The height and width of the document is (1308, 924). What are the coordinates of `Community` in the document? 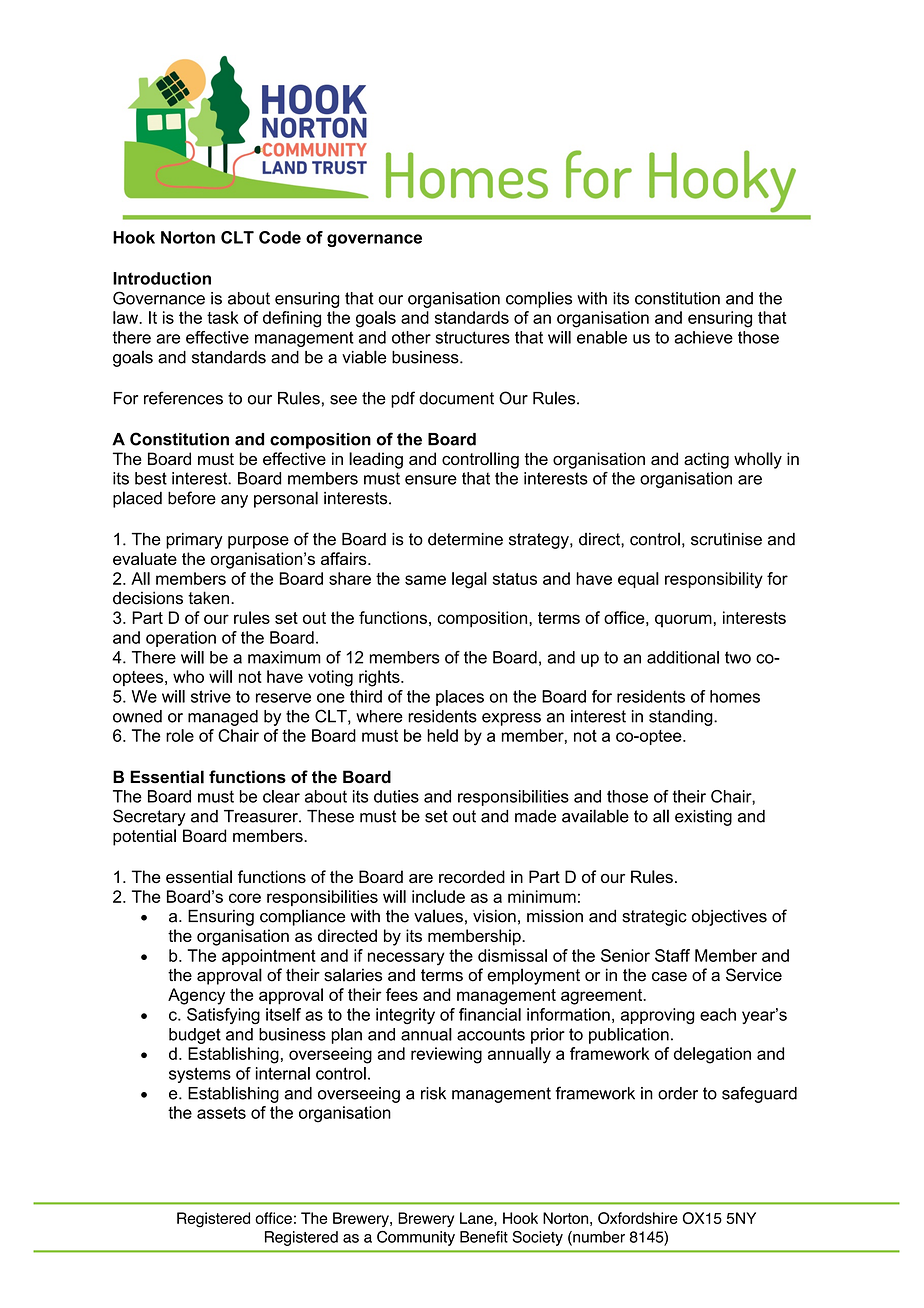 It's located at (416, 1238).
